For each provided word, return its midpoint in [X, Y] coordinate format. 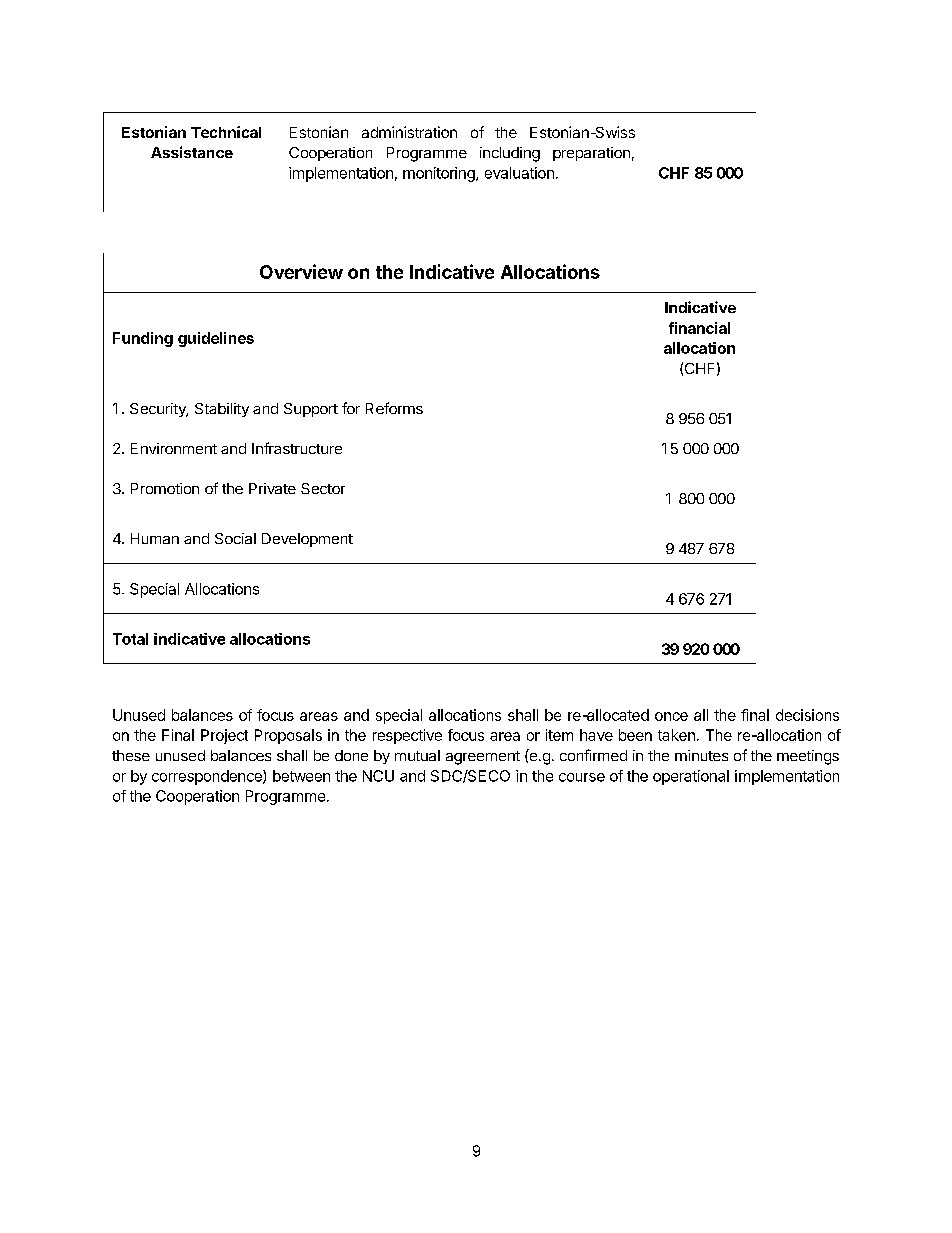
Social [235, 538]
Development [307, 540]
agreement [483, 758]
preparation [591, 154]
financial [699, 328]
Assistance [192, 152]
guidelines [216, 339]
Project [224, 736]
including [510, 154]
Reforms [394, 408]
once [671, 716]
